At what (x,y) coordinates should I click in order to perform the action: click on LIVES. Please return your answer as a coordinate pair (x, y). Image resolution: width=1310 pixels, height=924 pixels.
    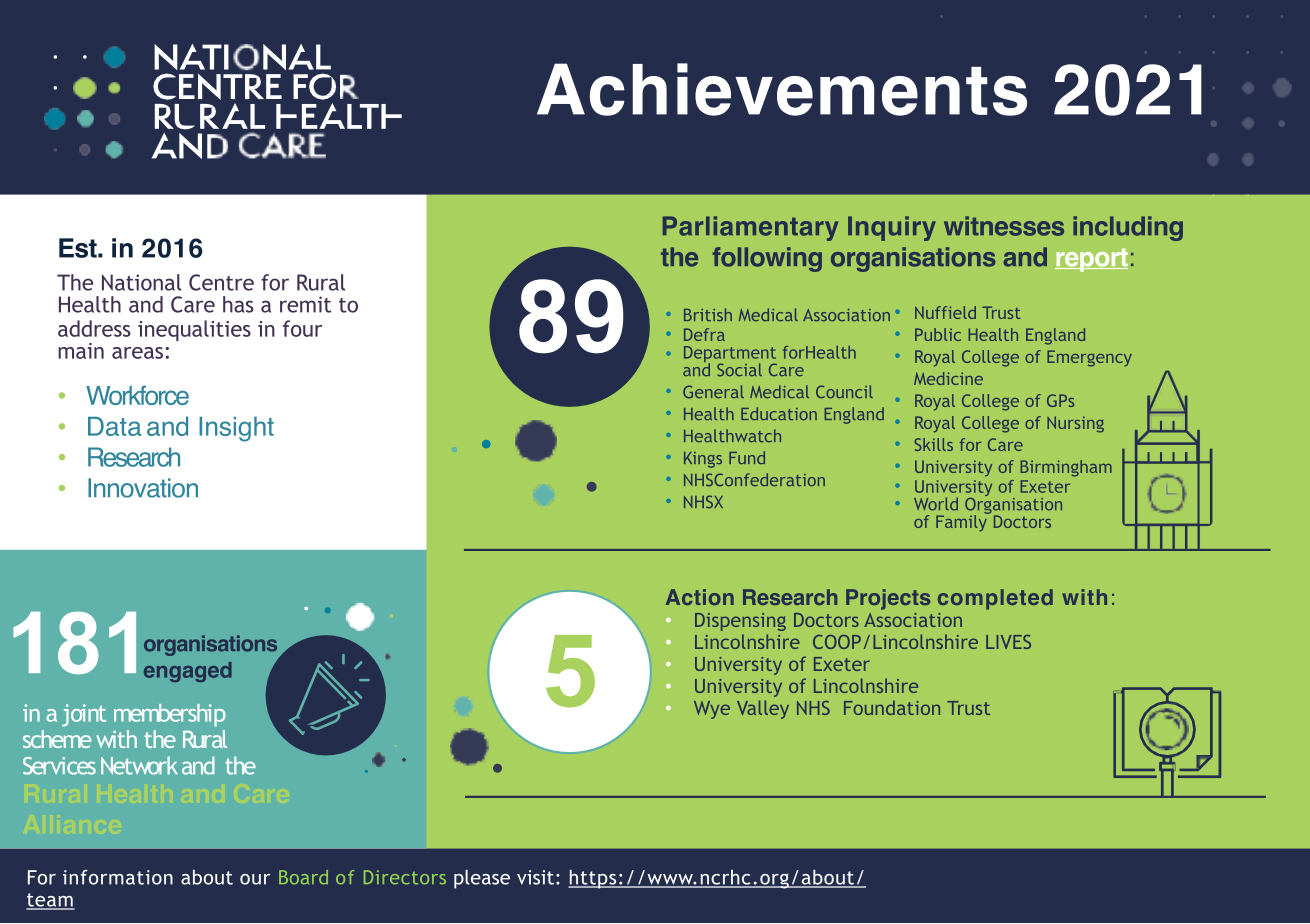
    Looking at the image, I should click on (1008, 642).
